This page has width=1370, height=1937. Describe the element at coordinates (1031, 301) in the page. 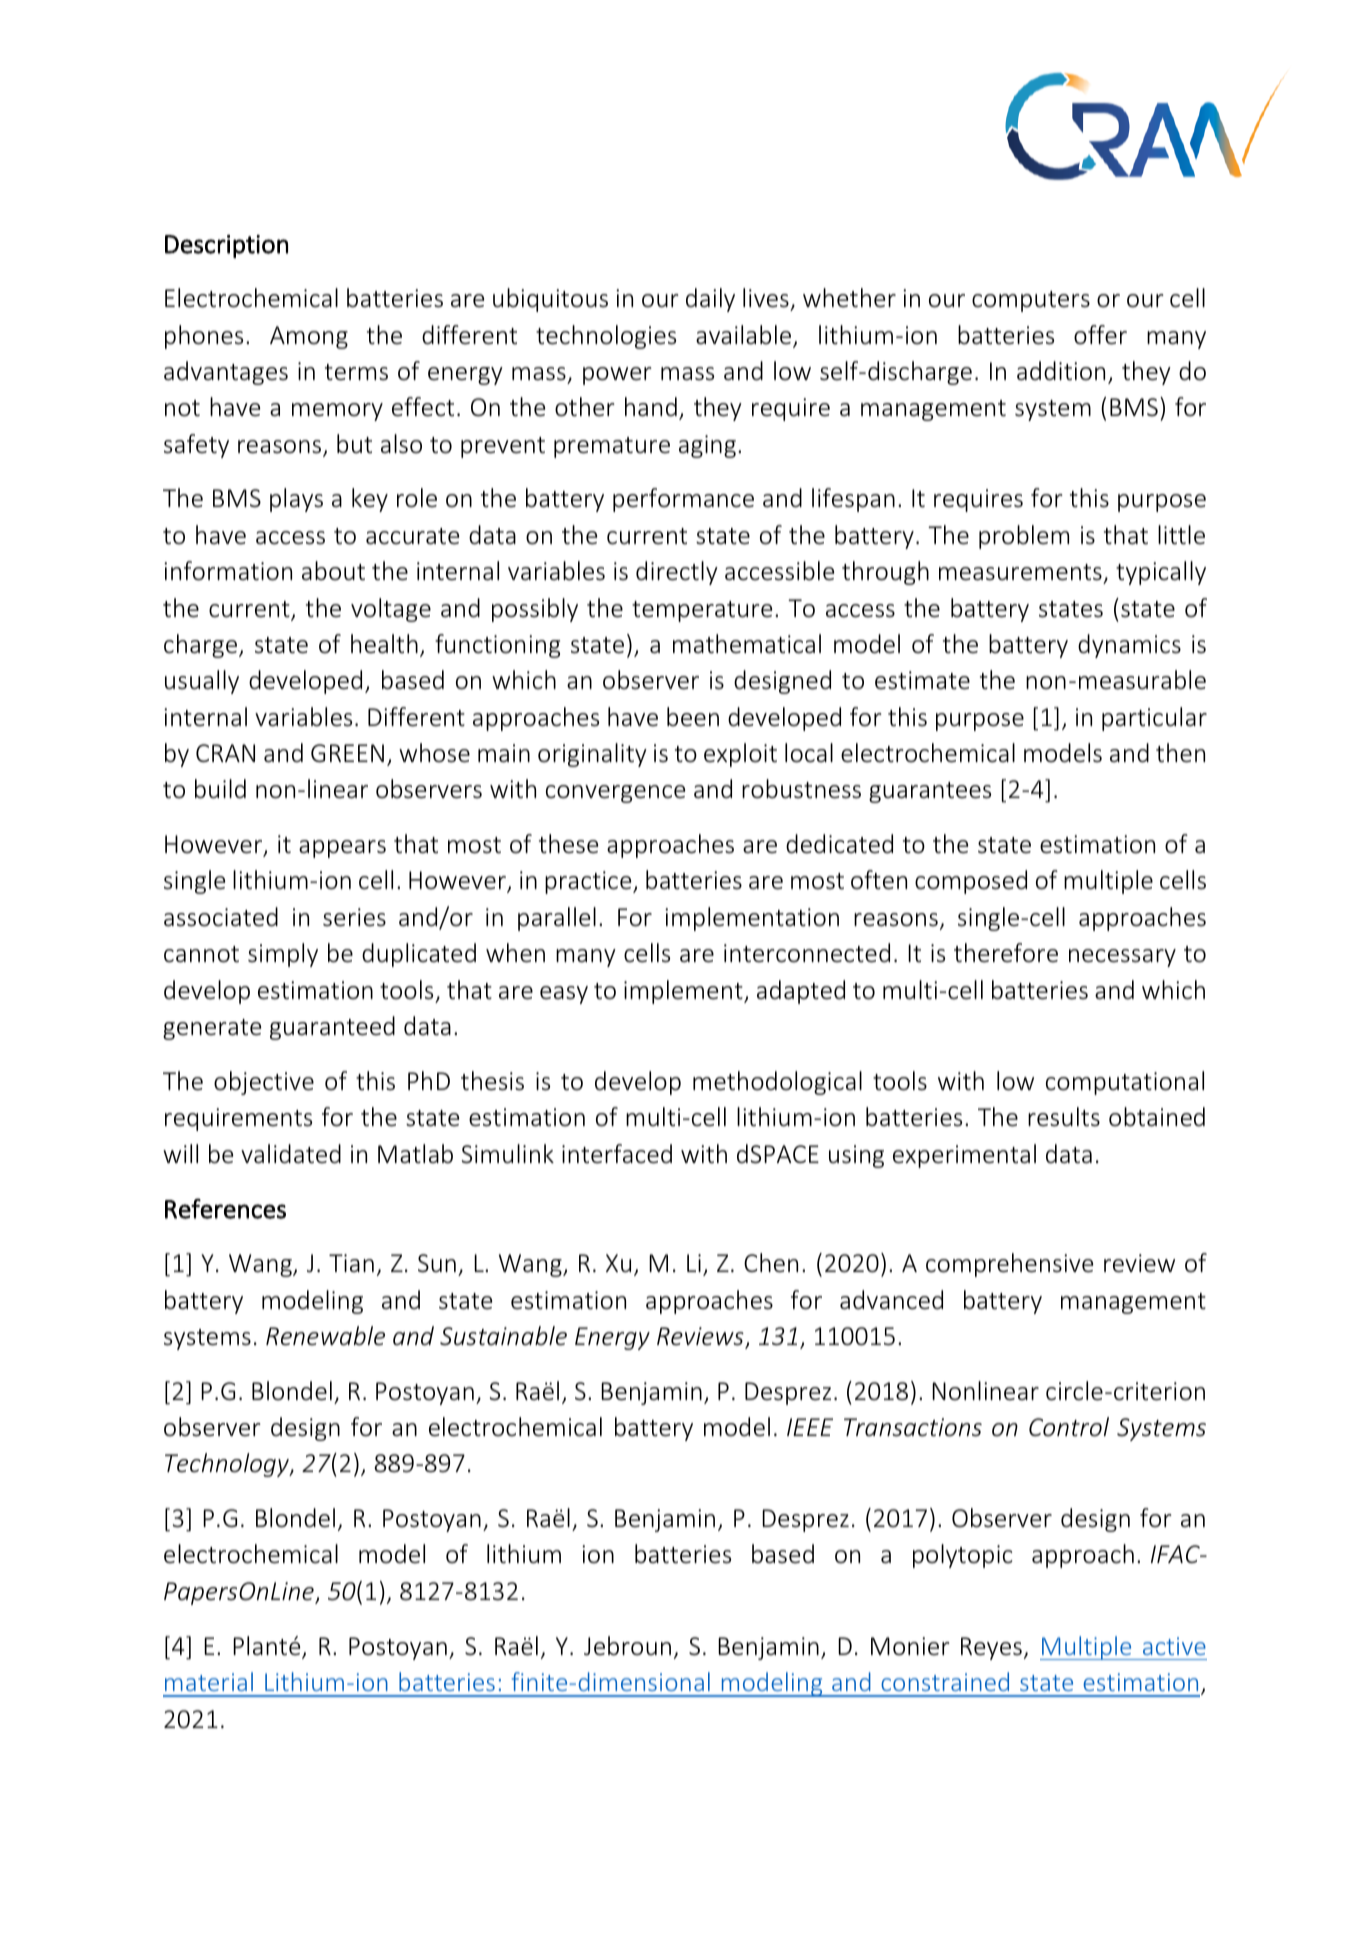

I see `computers` at that location.
